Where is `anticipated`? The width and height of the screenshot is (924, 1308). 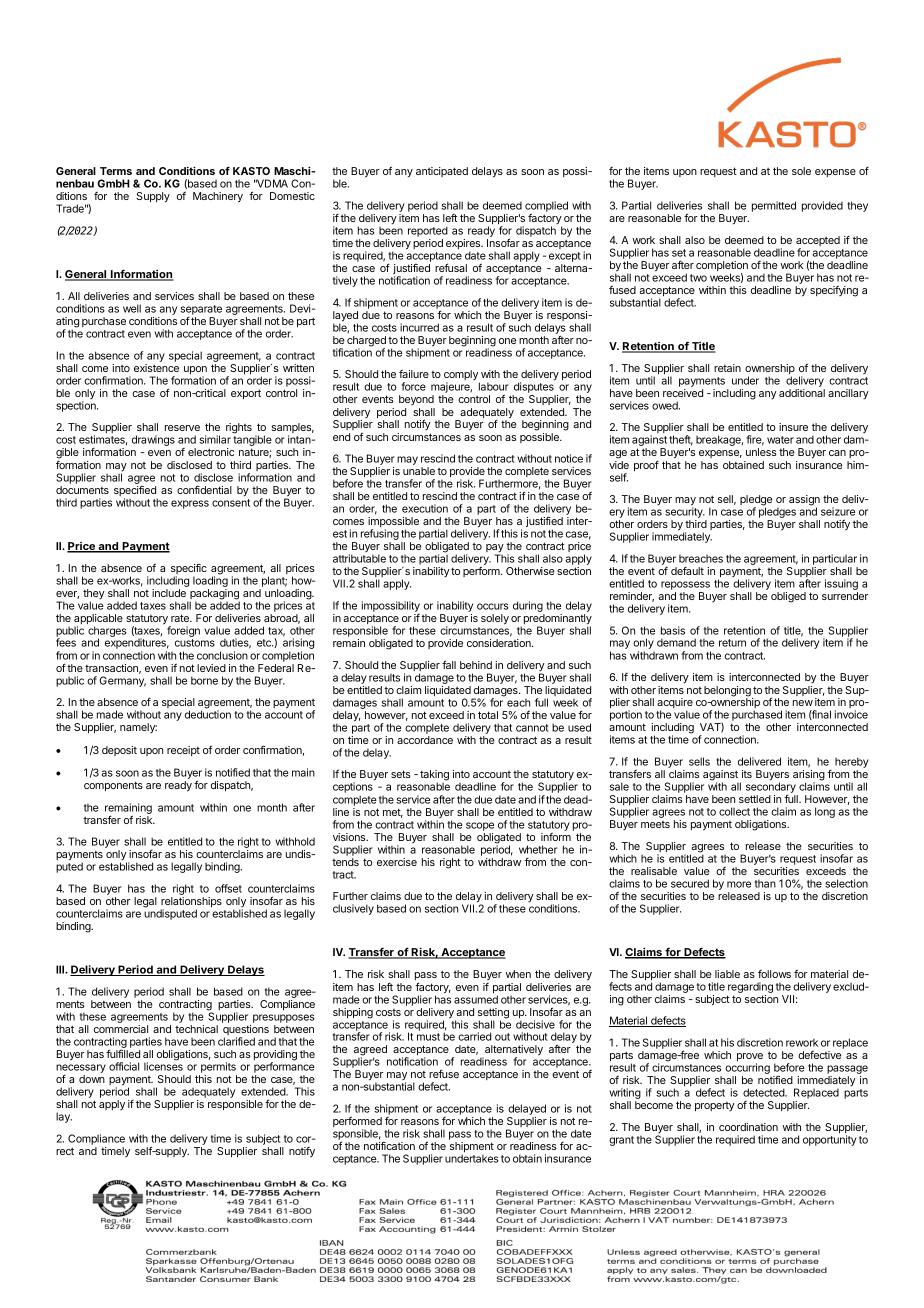
anticipated is located at coordinates (442, 172).
